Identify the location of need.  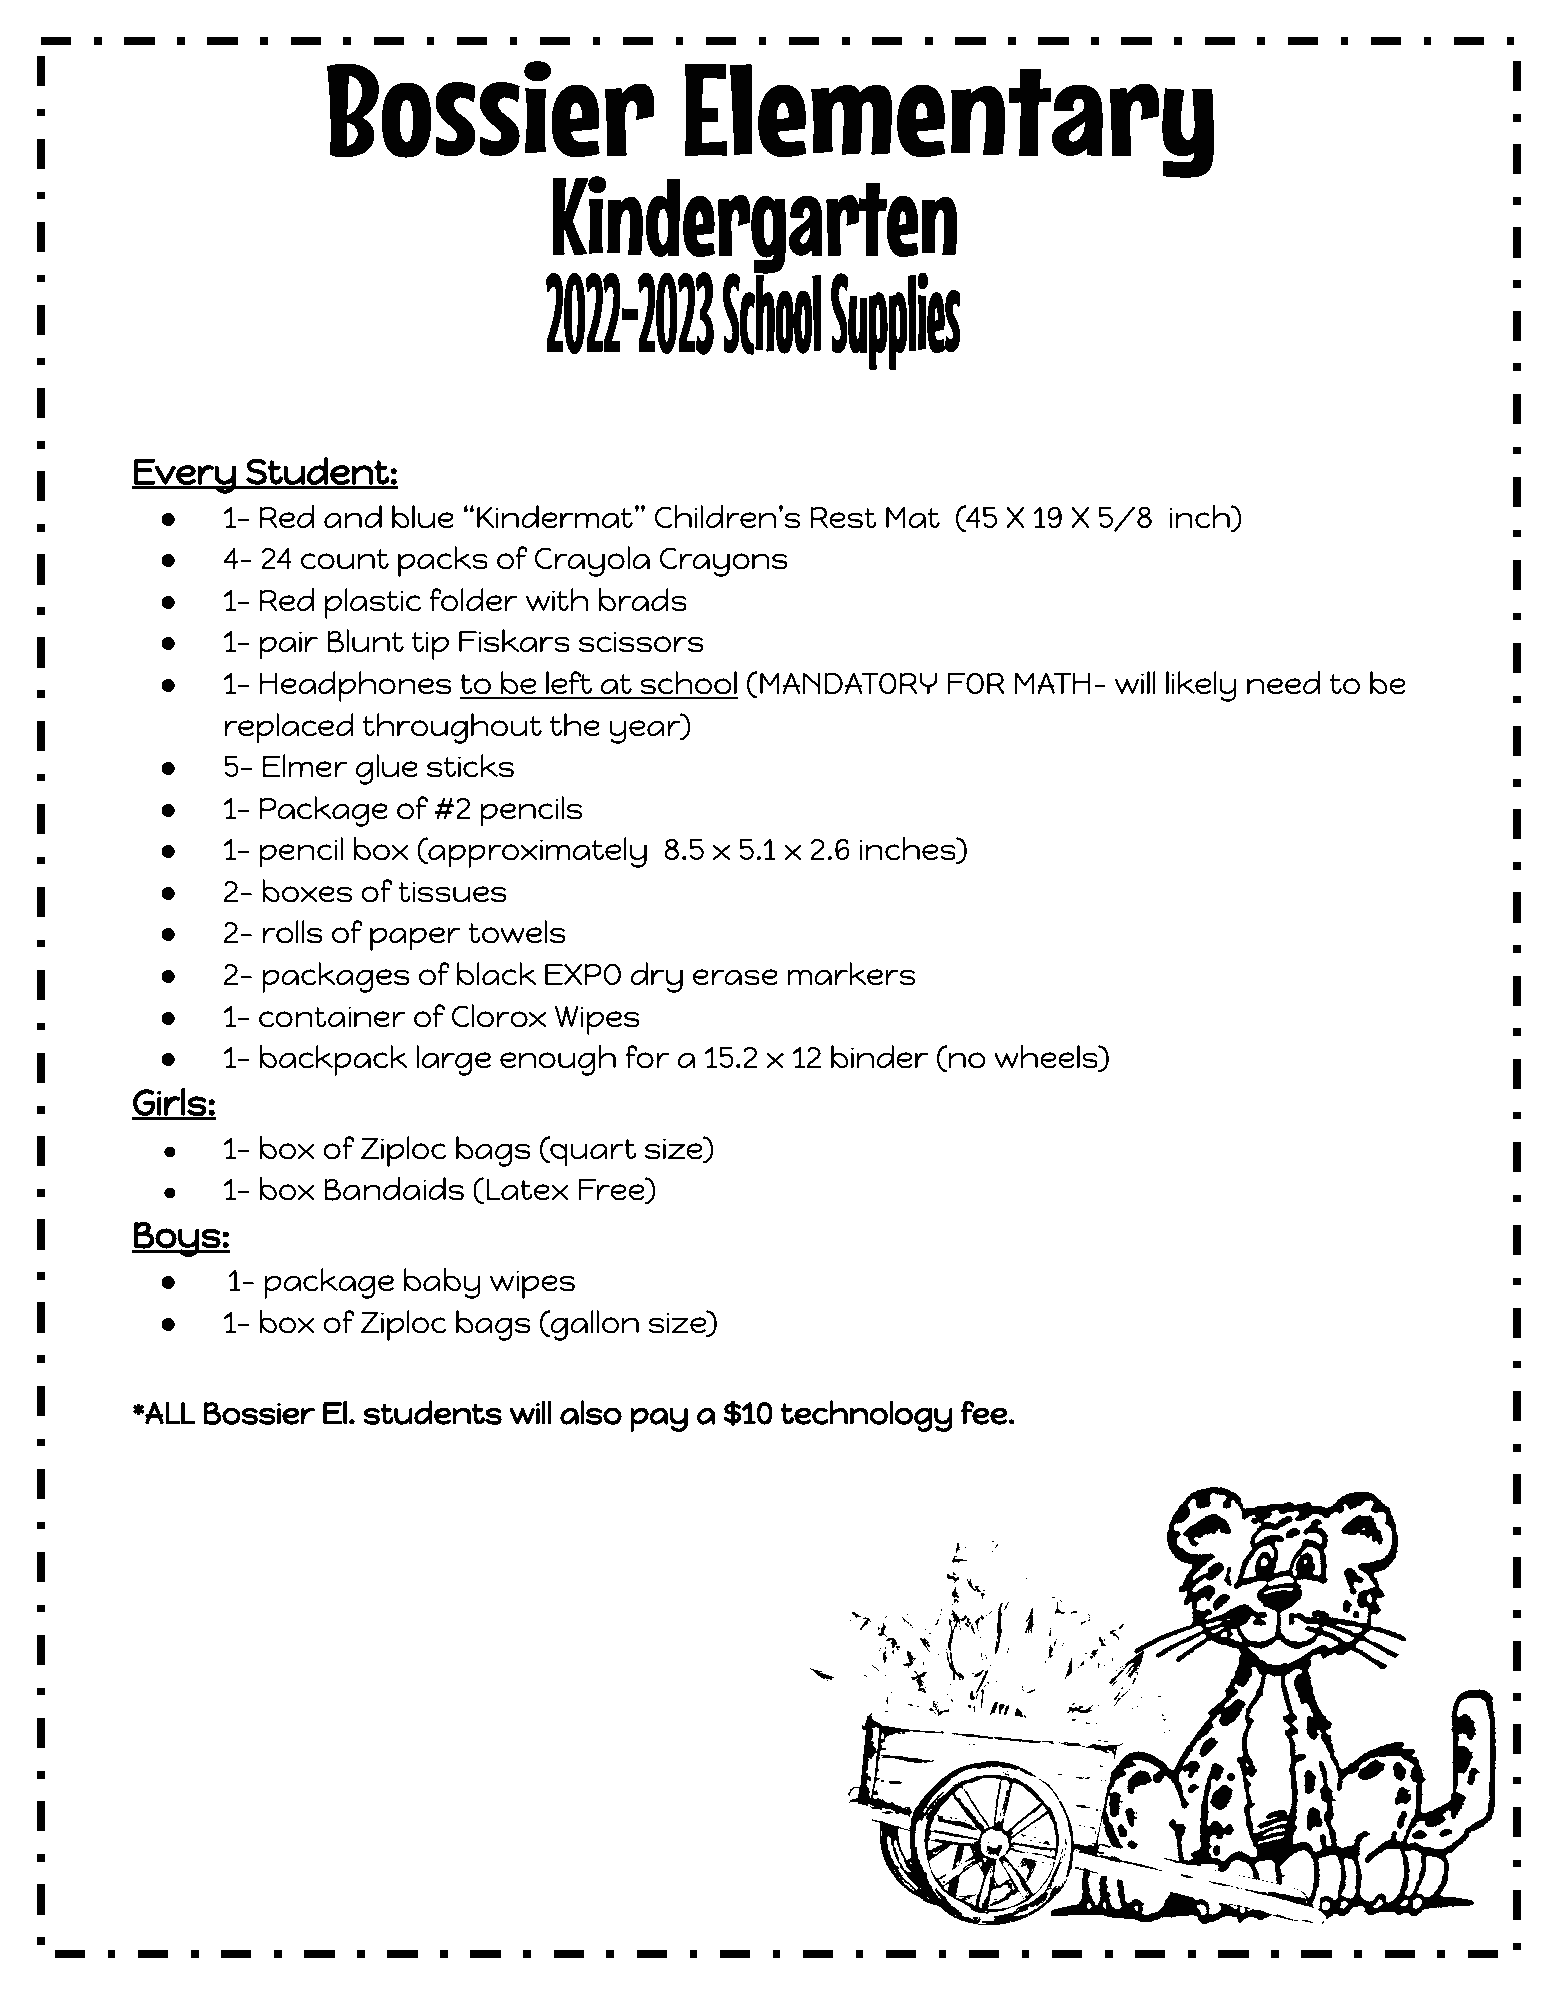
(1283, 683).
